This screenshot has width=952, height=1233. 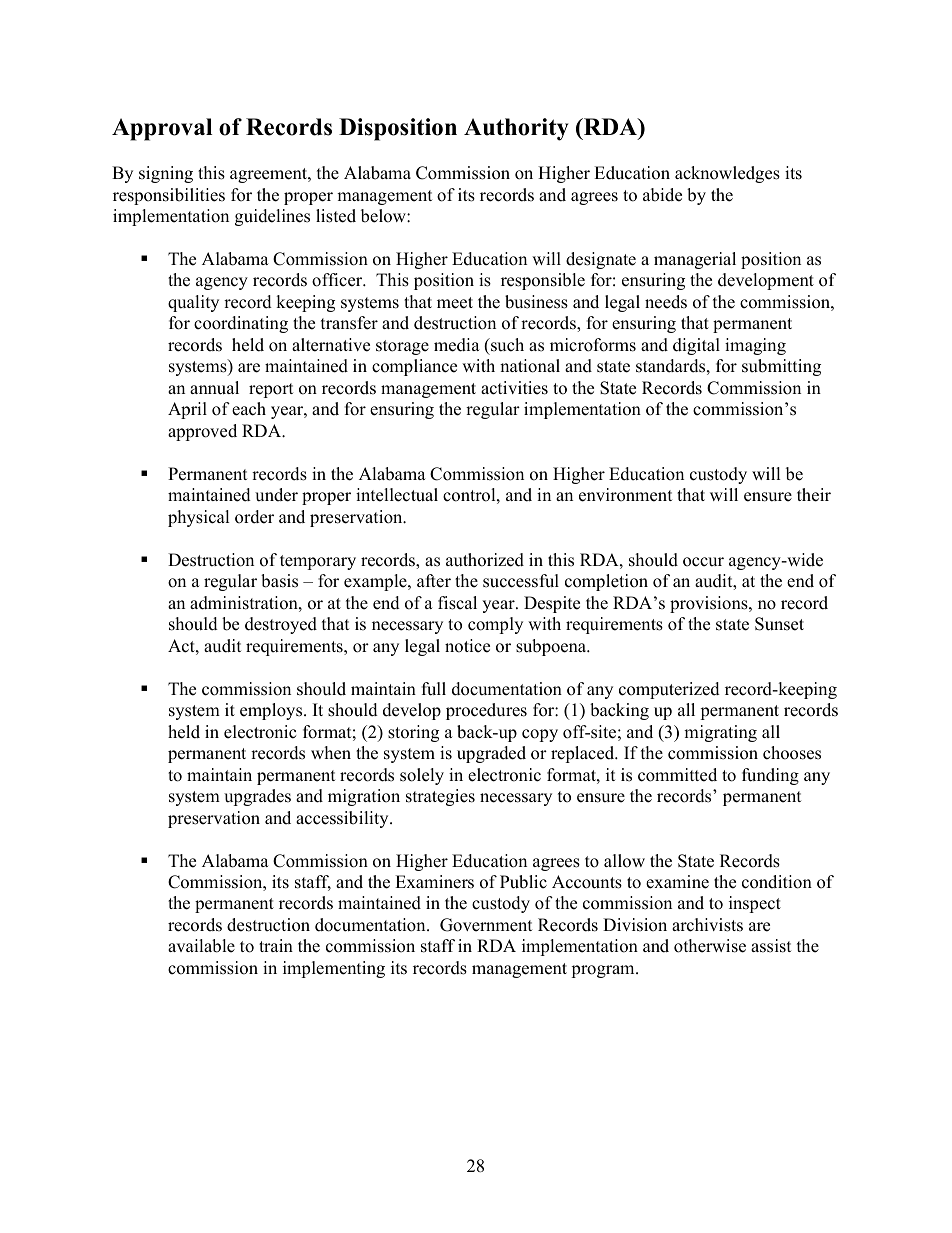 What do you see at coordinates (516, 129) in the screenshot?
I see `Authority` at bounding box center [516, 129].
